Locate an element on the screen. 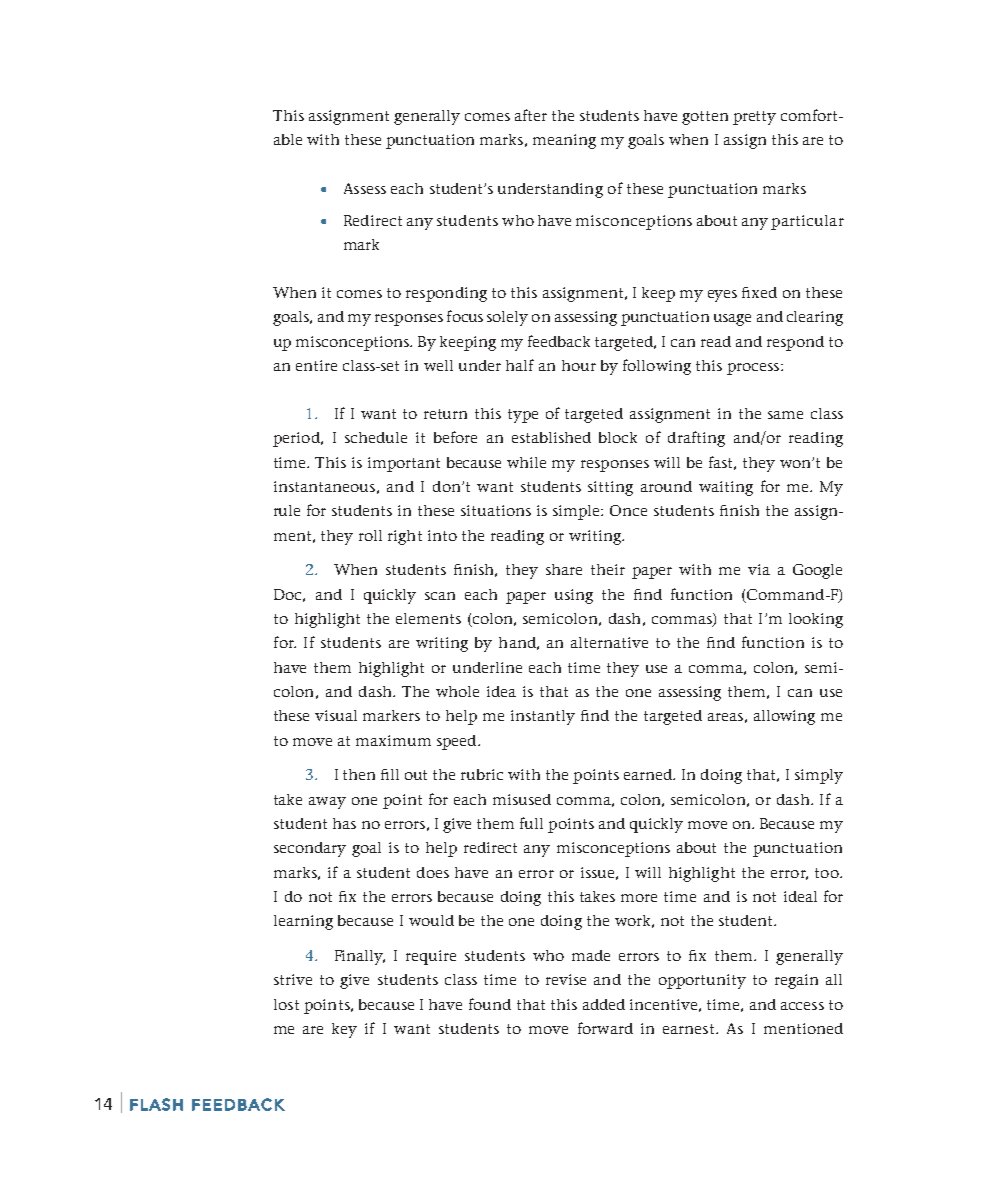  roll is located at coordinates (370, 535).
